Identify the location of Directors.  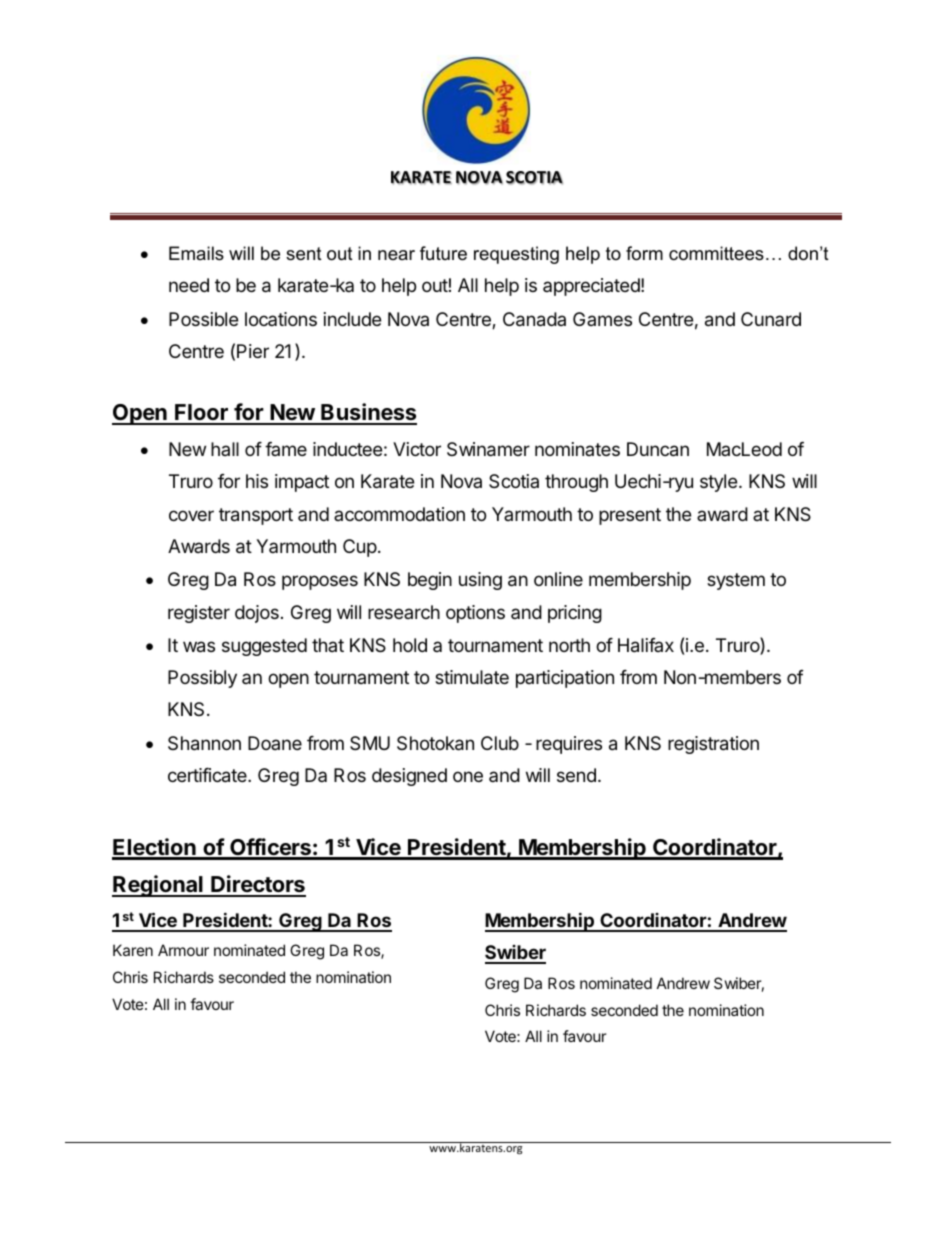
(257, 885).
